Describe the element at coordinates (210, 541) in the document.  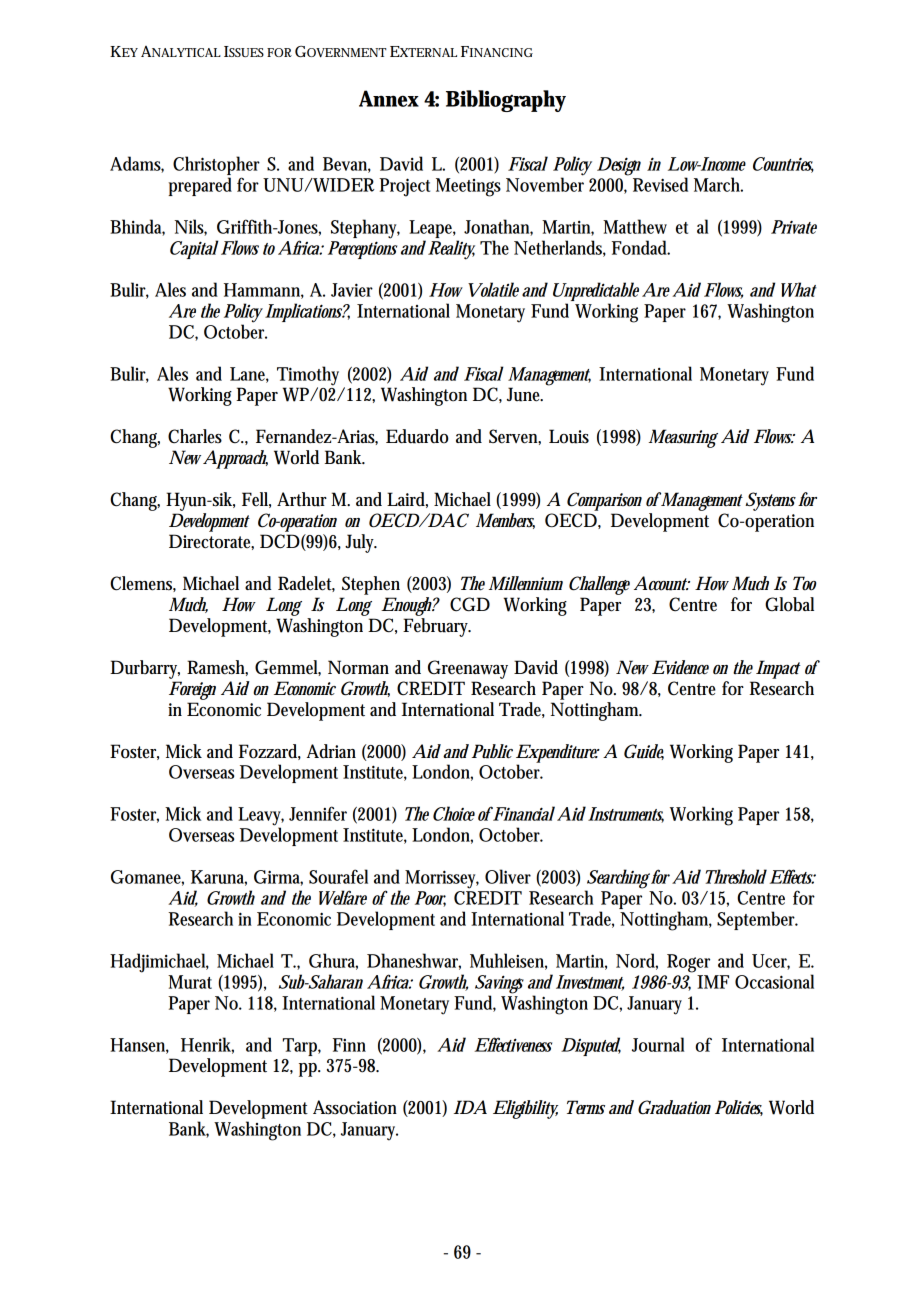
I see `Directorate` at that location.
